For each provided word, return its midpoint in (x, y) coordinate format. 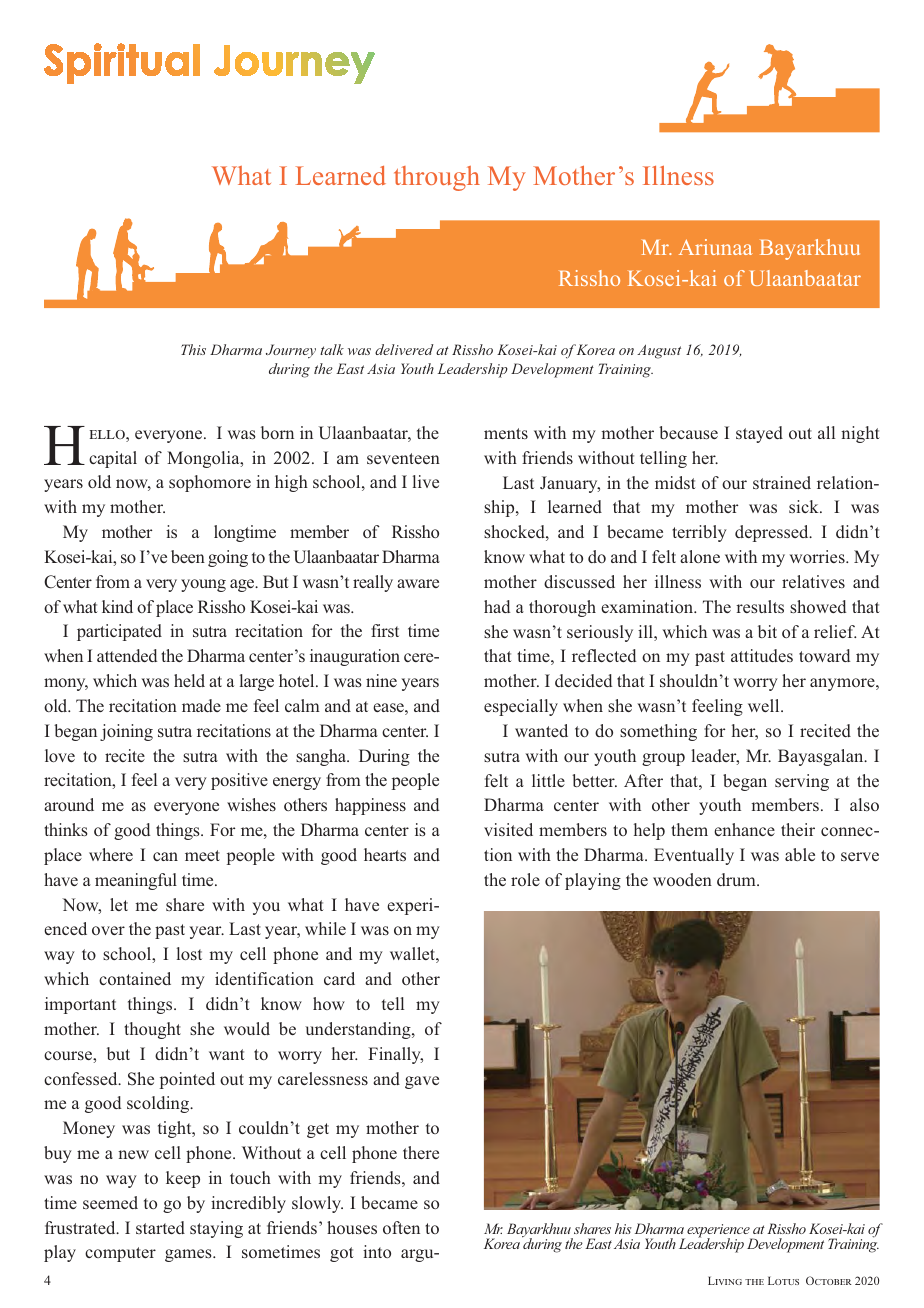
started (160, 1227)
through (437, 178)
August (659, 351)
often (401, 1227)
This (193, 349)
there (421, 1152)
